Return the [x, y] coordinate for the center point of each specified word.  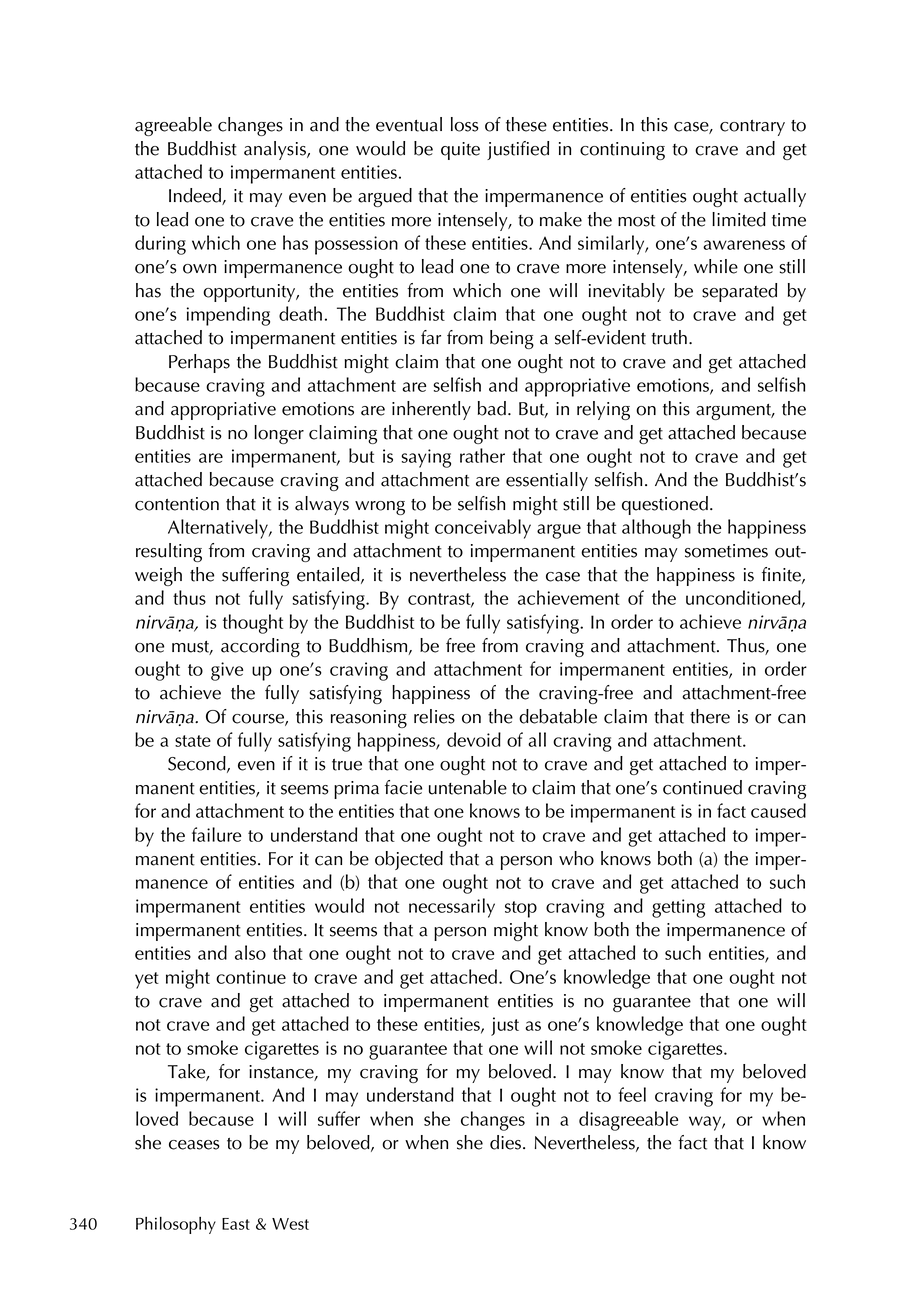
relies [434, 716]
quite [460, 151]
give [227, 671]
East [236, 1224]
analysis [276, 150]
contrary [752, 128]
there [710, 716]
